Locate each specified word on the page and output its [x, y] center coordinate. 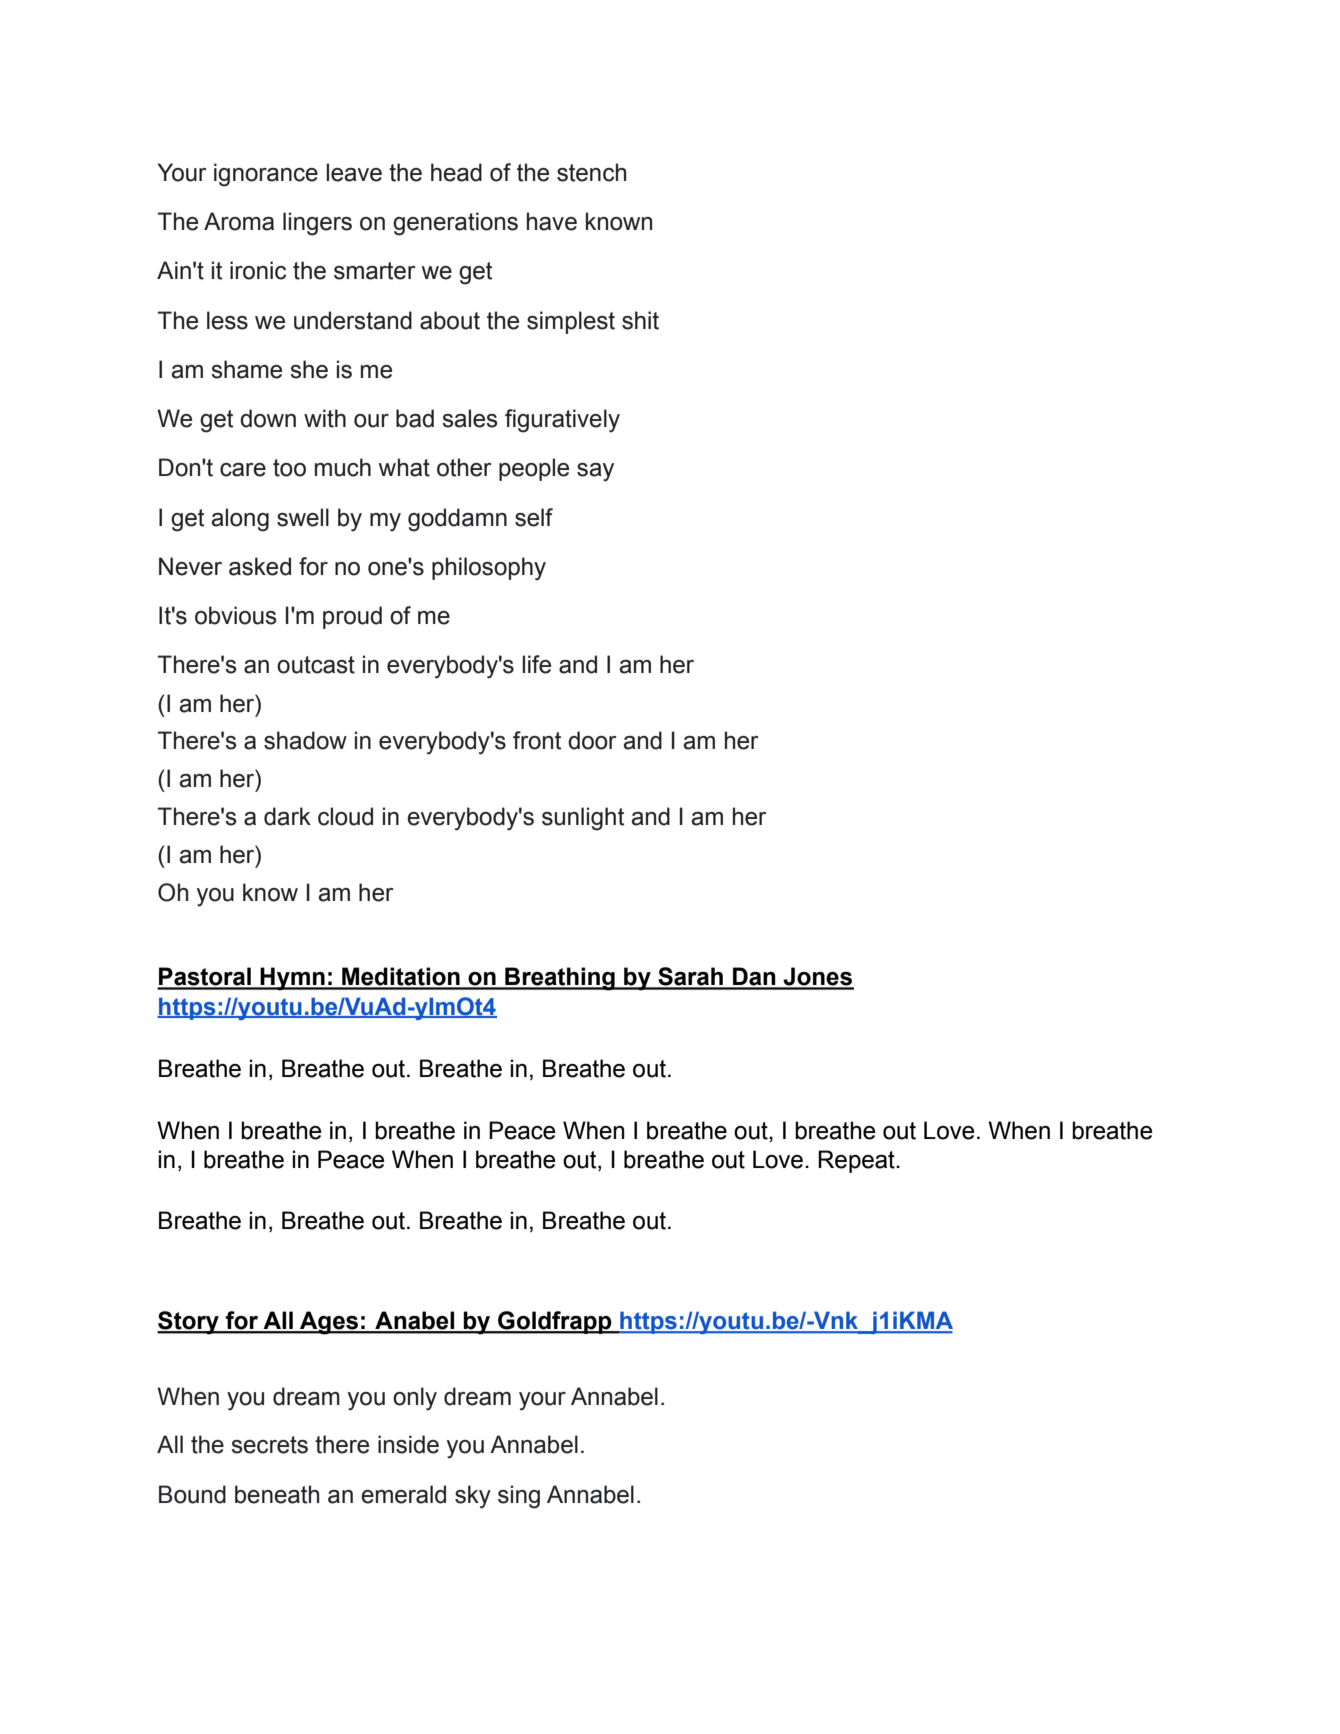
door [592, 740]
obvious [235, 615]
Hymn [293, 979]
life [536, 664]
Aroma [239, 221]
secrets [269, 1445]
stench [592, 172]
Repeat [857, 1161]
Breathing [560, 979]
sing [519, 1497]
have [552, 221]
